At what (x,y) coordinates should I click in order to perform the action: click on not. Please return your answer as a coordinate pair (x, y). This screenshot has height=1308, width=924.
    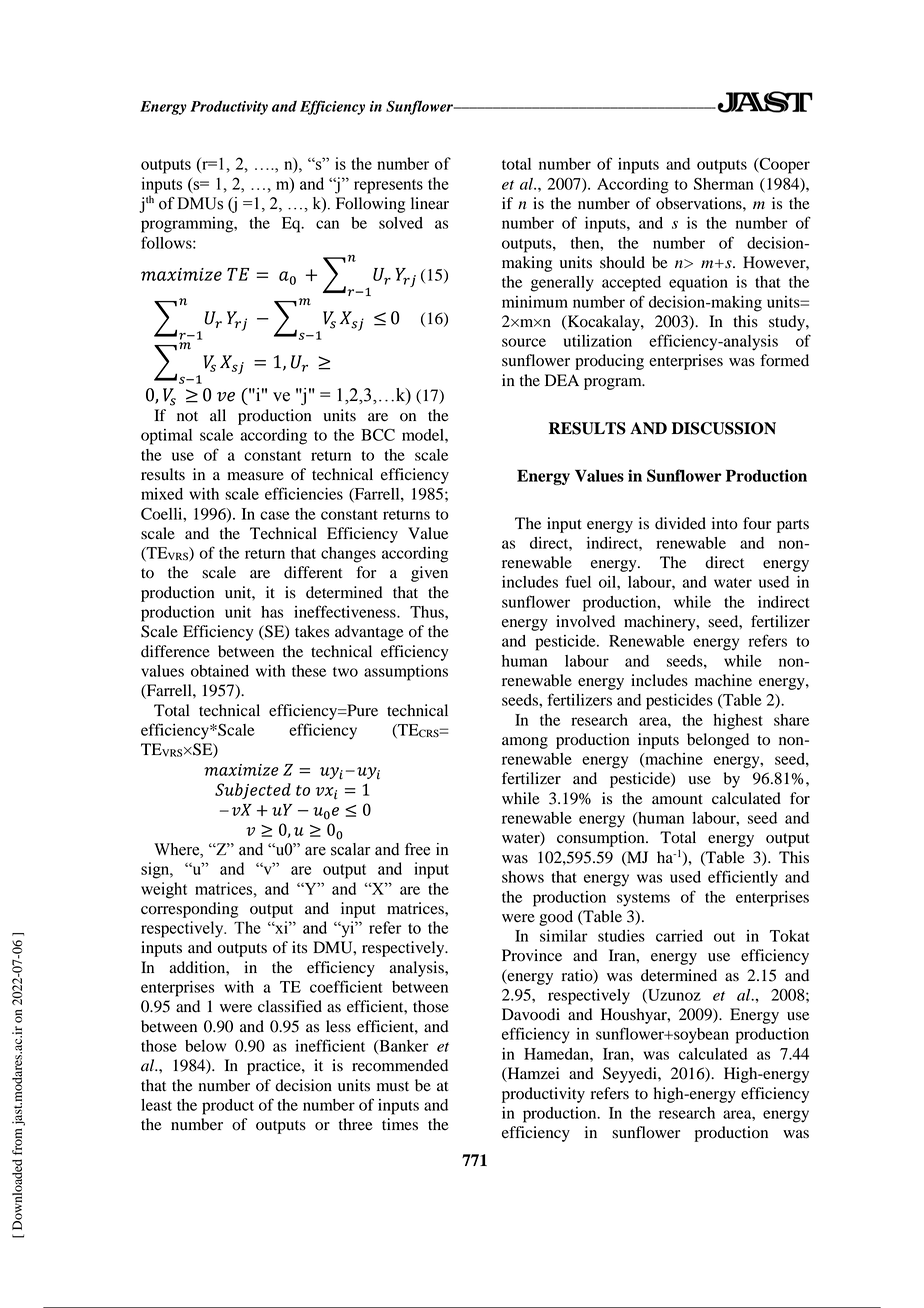
    Looking at the image, I should click on (187, 416).
